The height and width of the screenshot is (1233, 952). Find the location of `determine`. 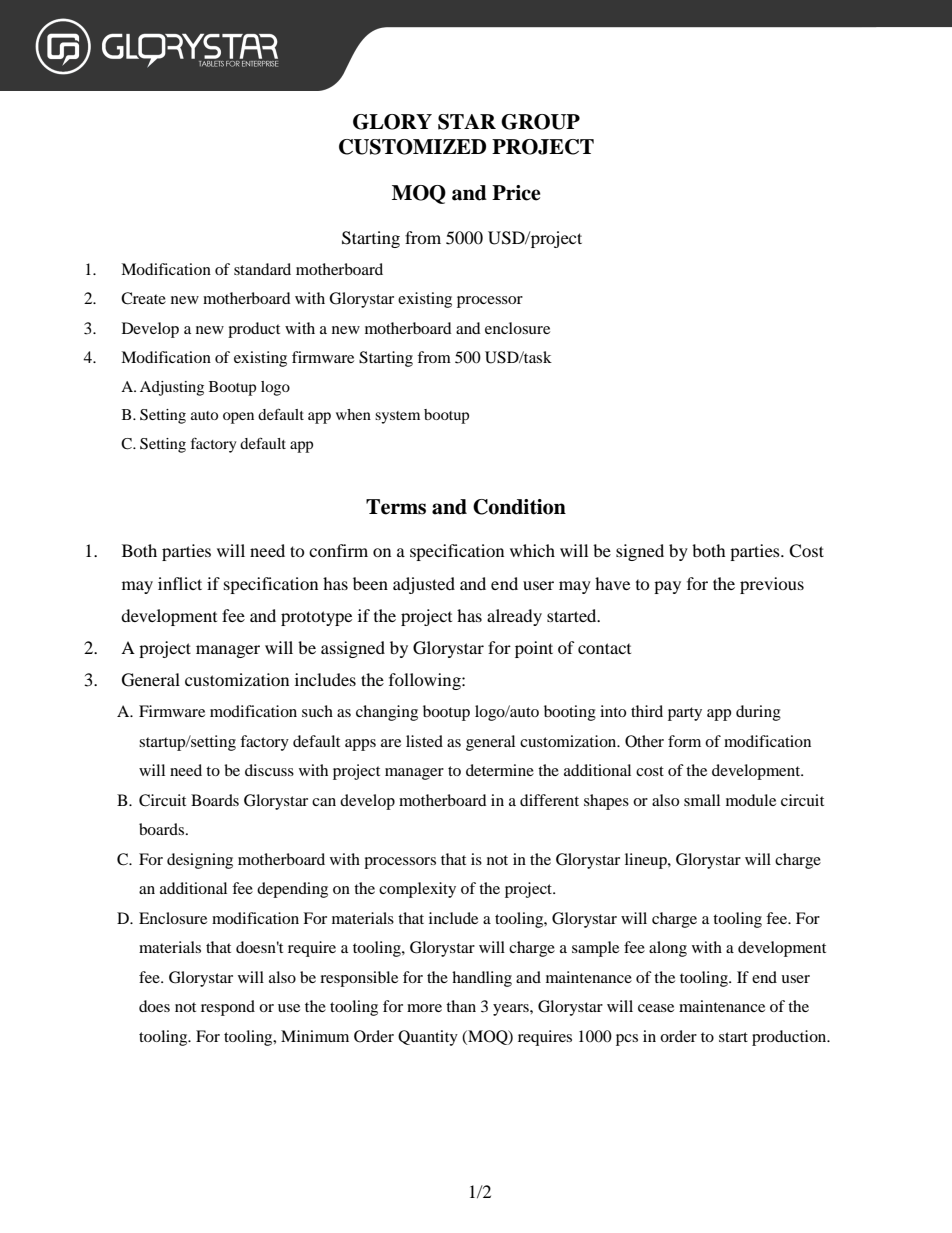

determine is located at coordinates (500, 770).
